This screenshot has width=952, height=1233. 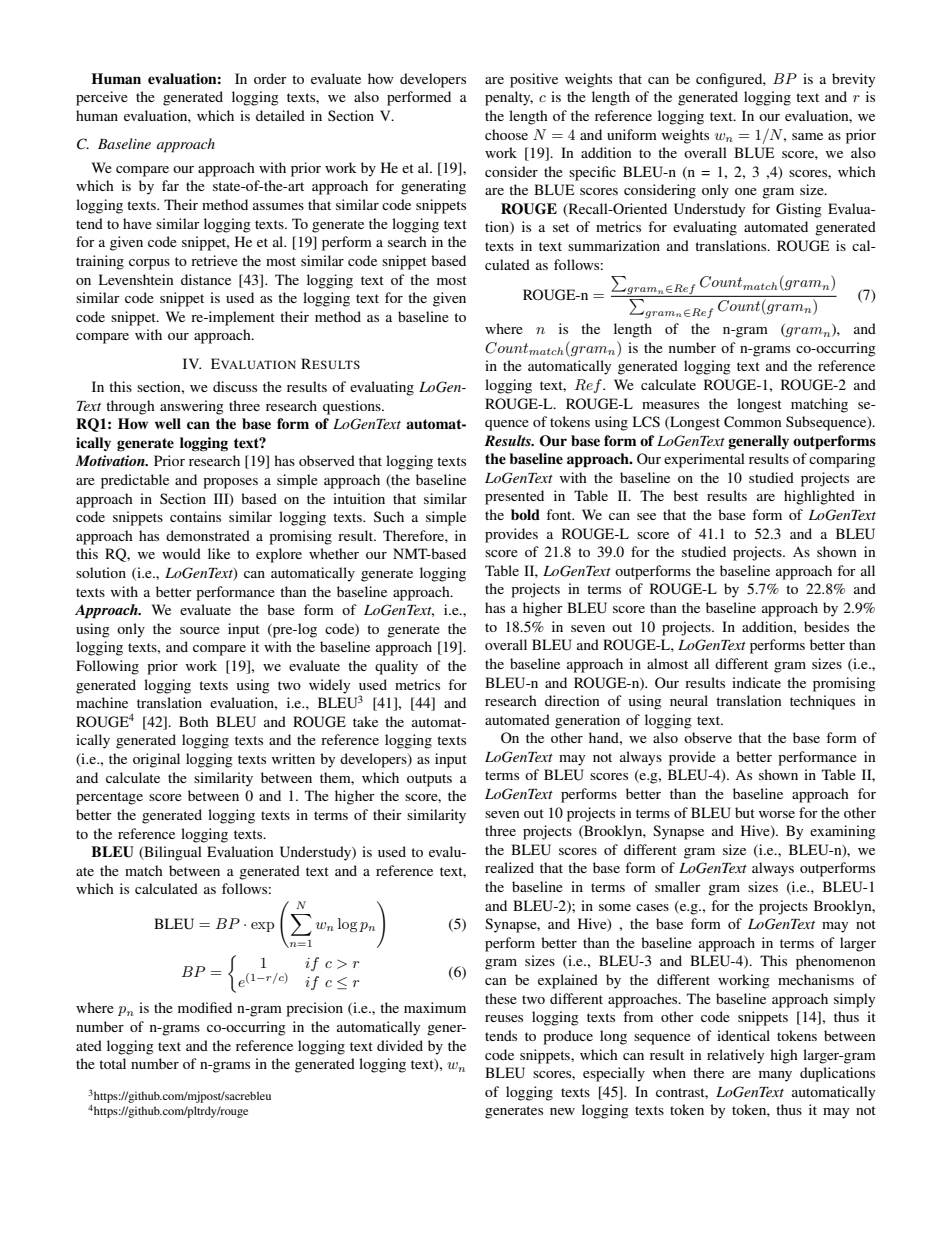 I want to click on besides, so click(x=826, y=626).
